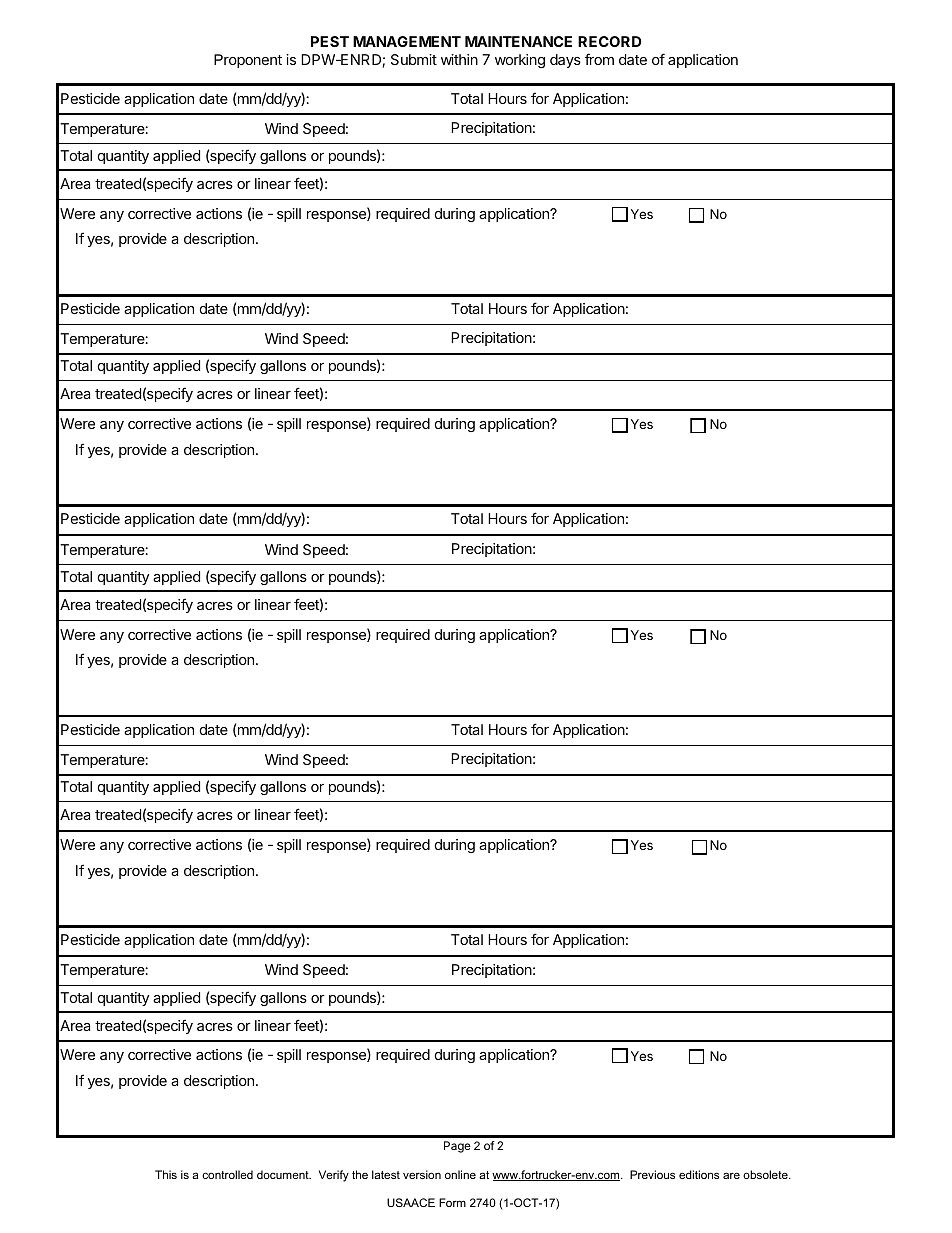 This screenshot has width=952, height=1233. I want to click on document, so click(284, 1174).
